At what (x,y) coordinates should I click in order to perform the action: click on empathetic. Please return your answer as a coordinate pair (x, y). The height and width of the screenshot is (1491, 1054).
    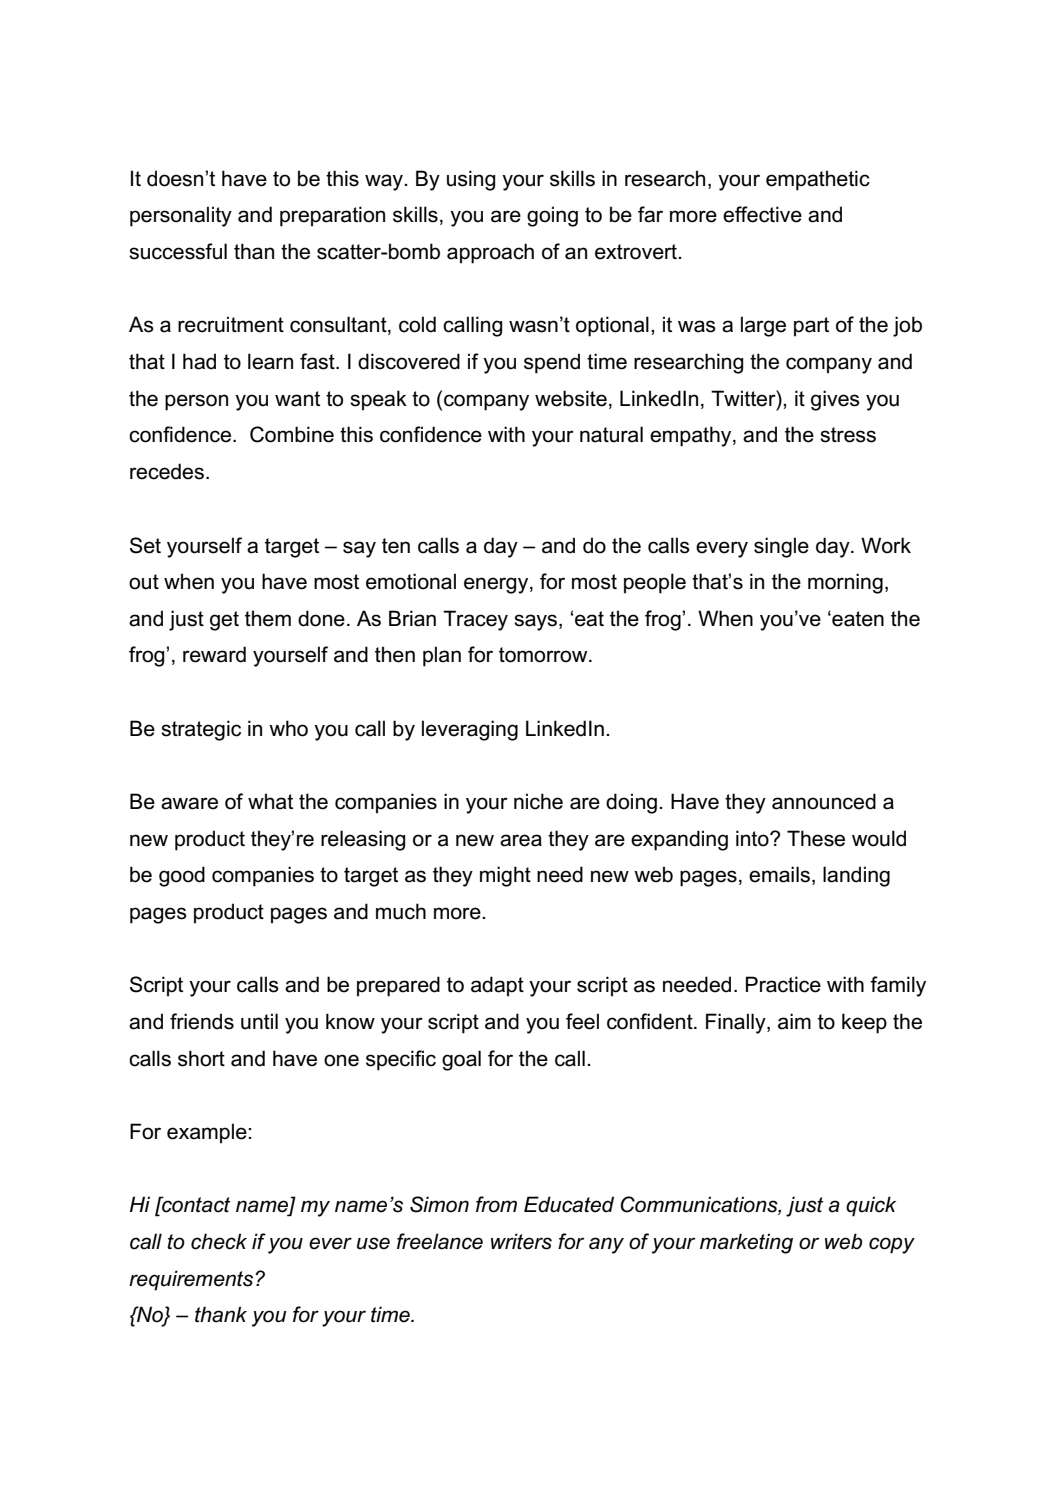
    Looking at the image, I should click on (818, 180).
